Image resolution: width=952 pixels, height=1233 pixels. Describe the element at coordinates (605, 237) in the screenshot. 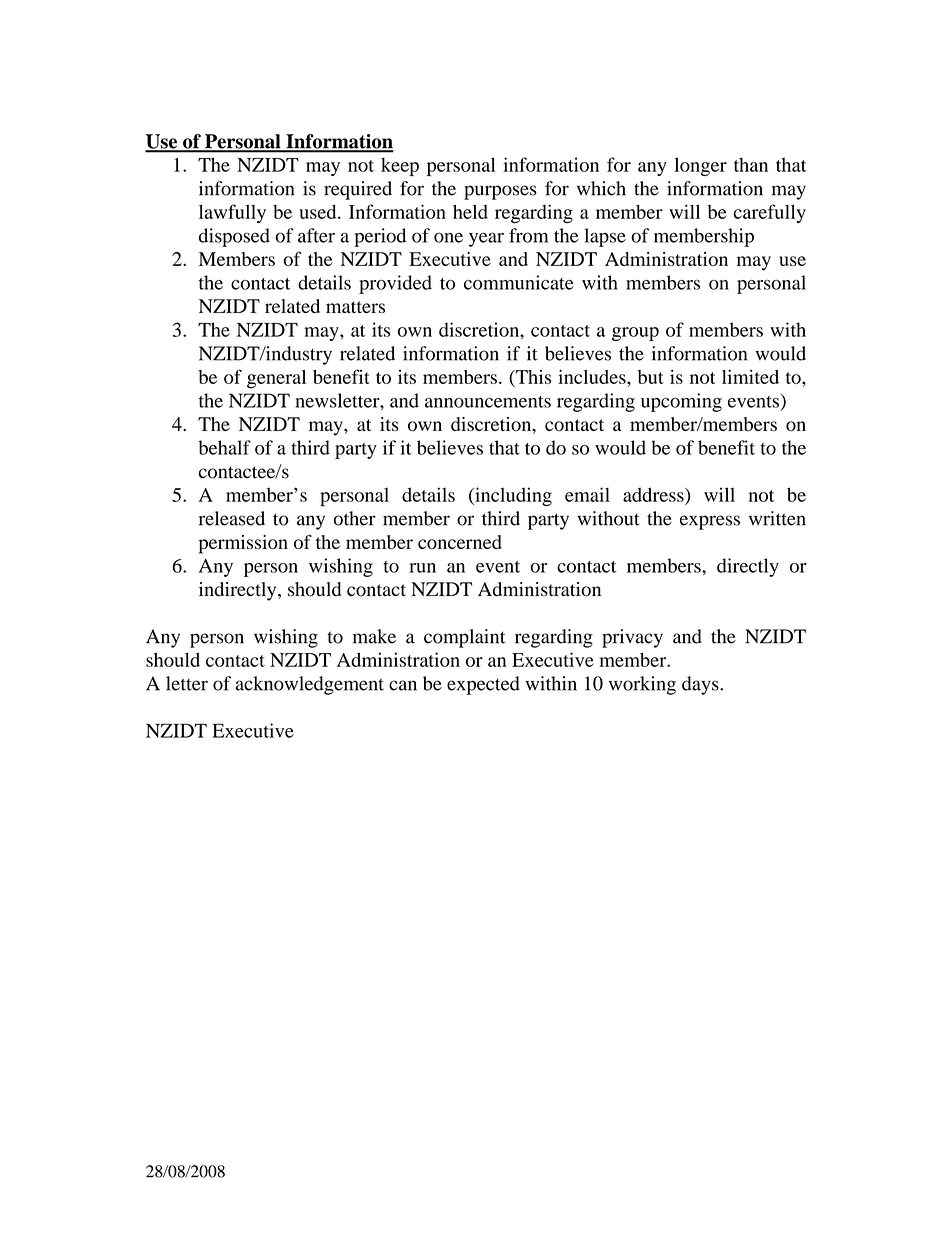

I see `lapse` at that location.
